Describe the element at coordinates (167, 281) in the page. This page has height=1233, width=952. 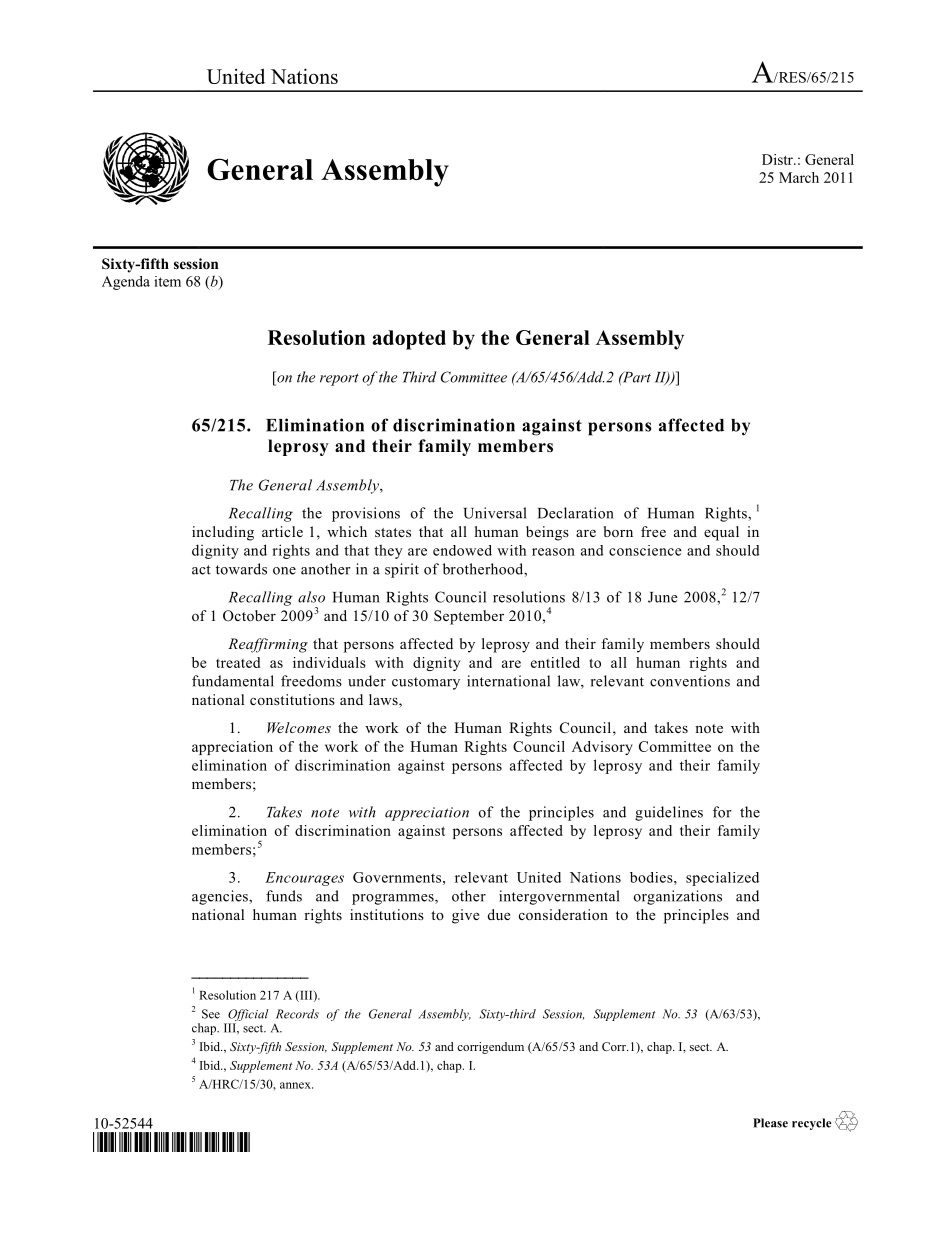
I see `item` at that location.
